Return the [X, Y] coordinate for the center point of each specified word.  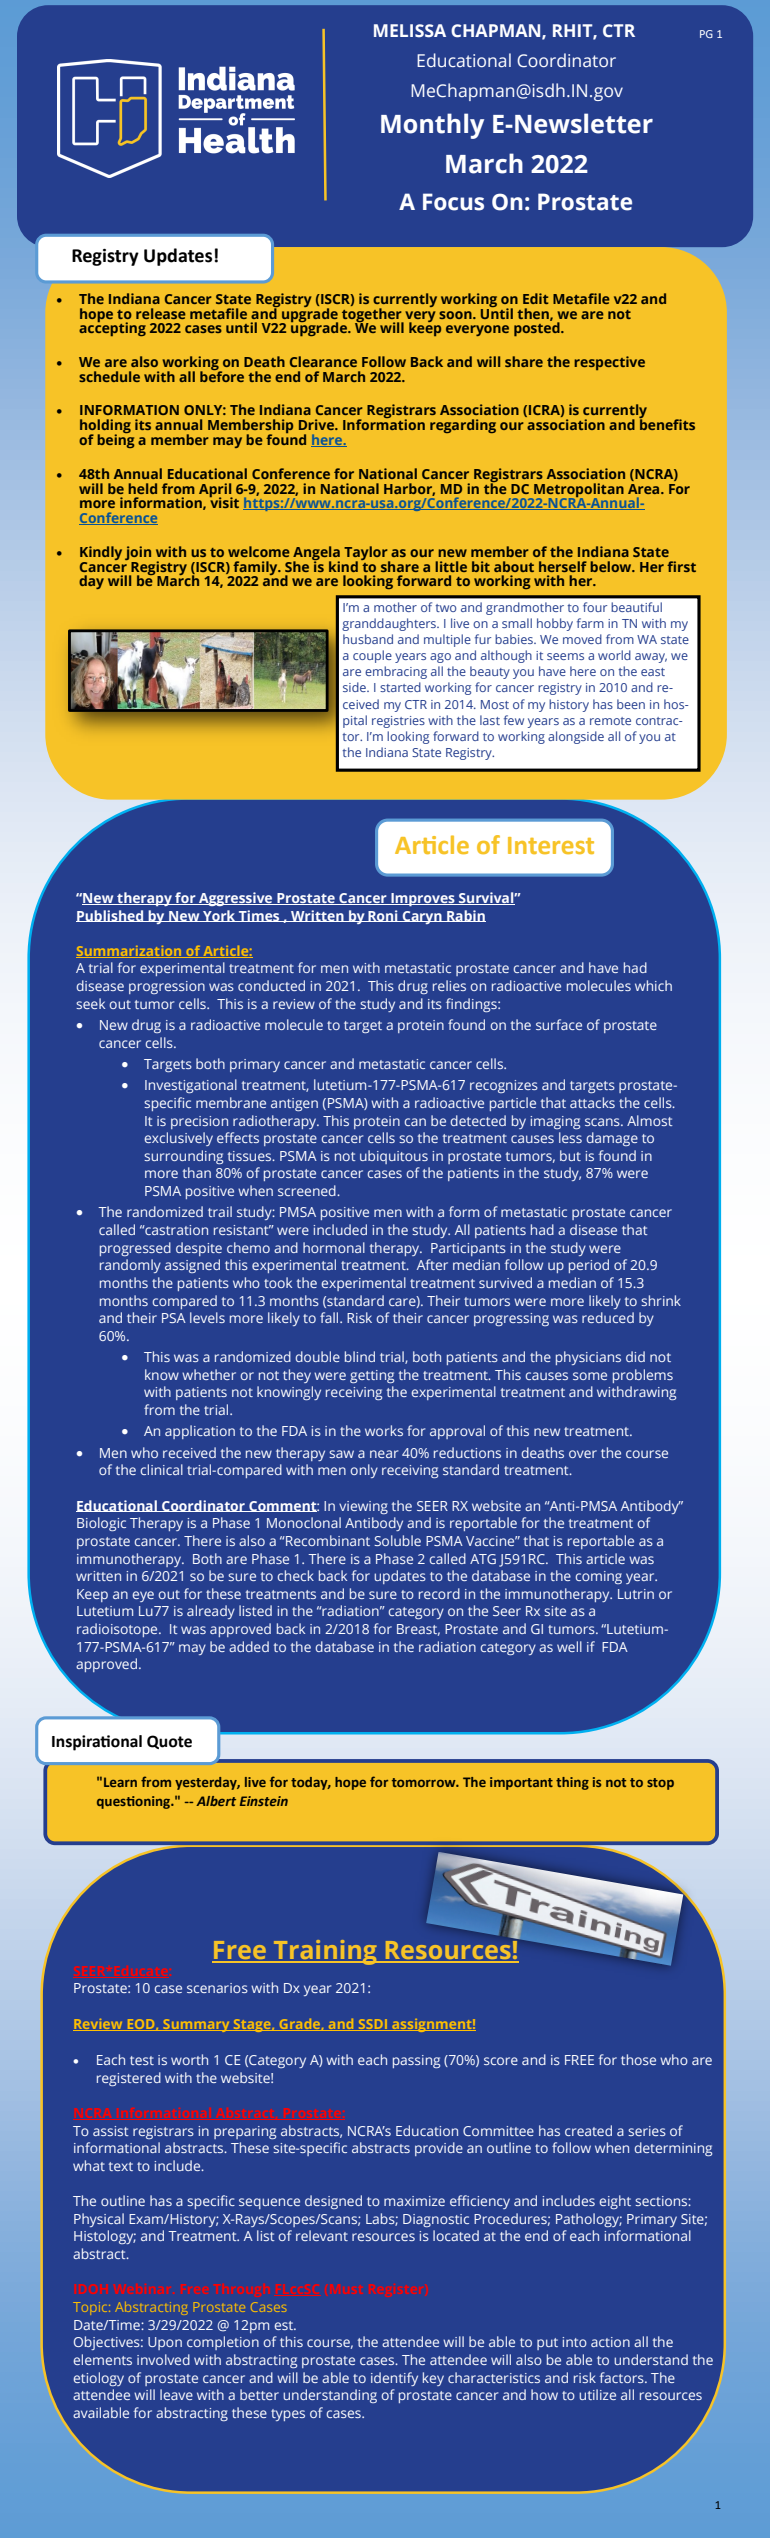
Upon [165, 2343]
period [589, 1266]
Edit [536, 298]
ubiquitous [394, 1157]
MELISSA [410, 31]
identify [394, 2379]
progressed [135, 1249]
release [161, 313]
